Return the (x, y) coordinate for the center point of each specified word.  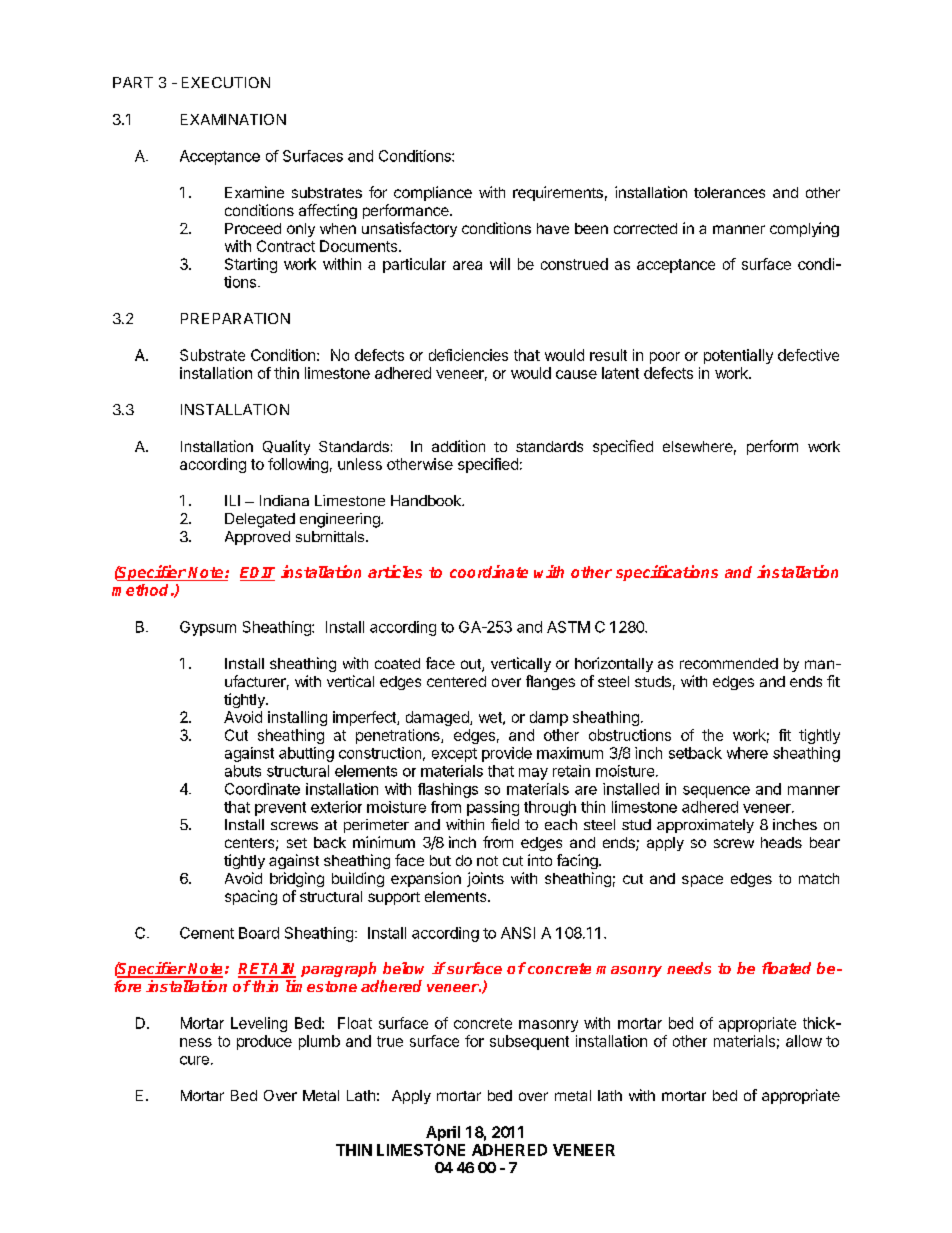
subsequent (529, 1042)
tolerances (729, 192)
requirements (558, 193)
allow (804, 1041)
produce (264, 1042)
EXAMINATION (233, 119)
